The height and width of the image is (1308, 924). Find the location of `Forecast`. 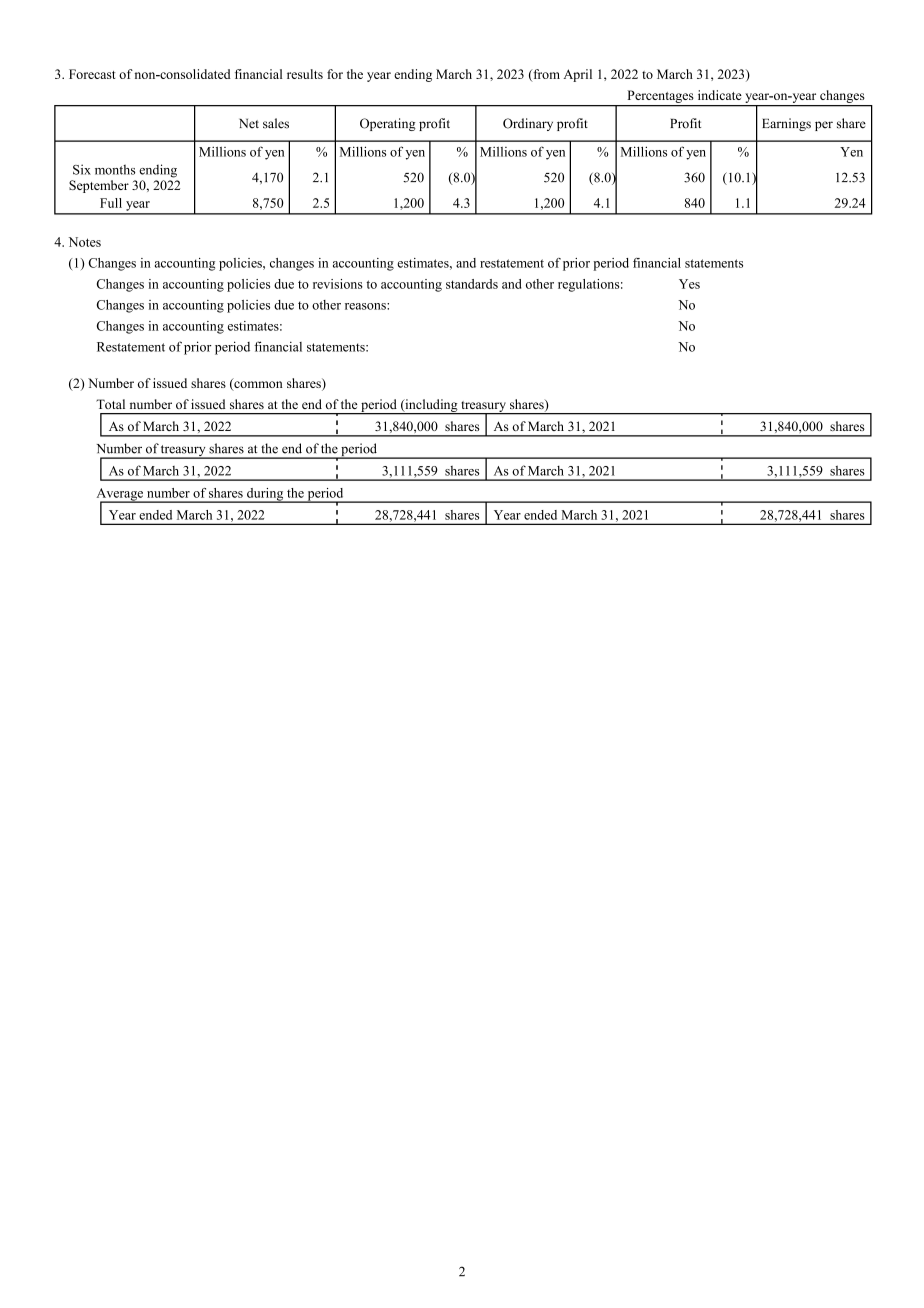

Forecast is located at coordinates (92, 74).
